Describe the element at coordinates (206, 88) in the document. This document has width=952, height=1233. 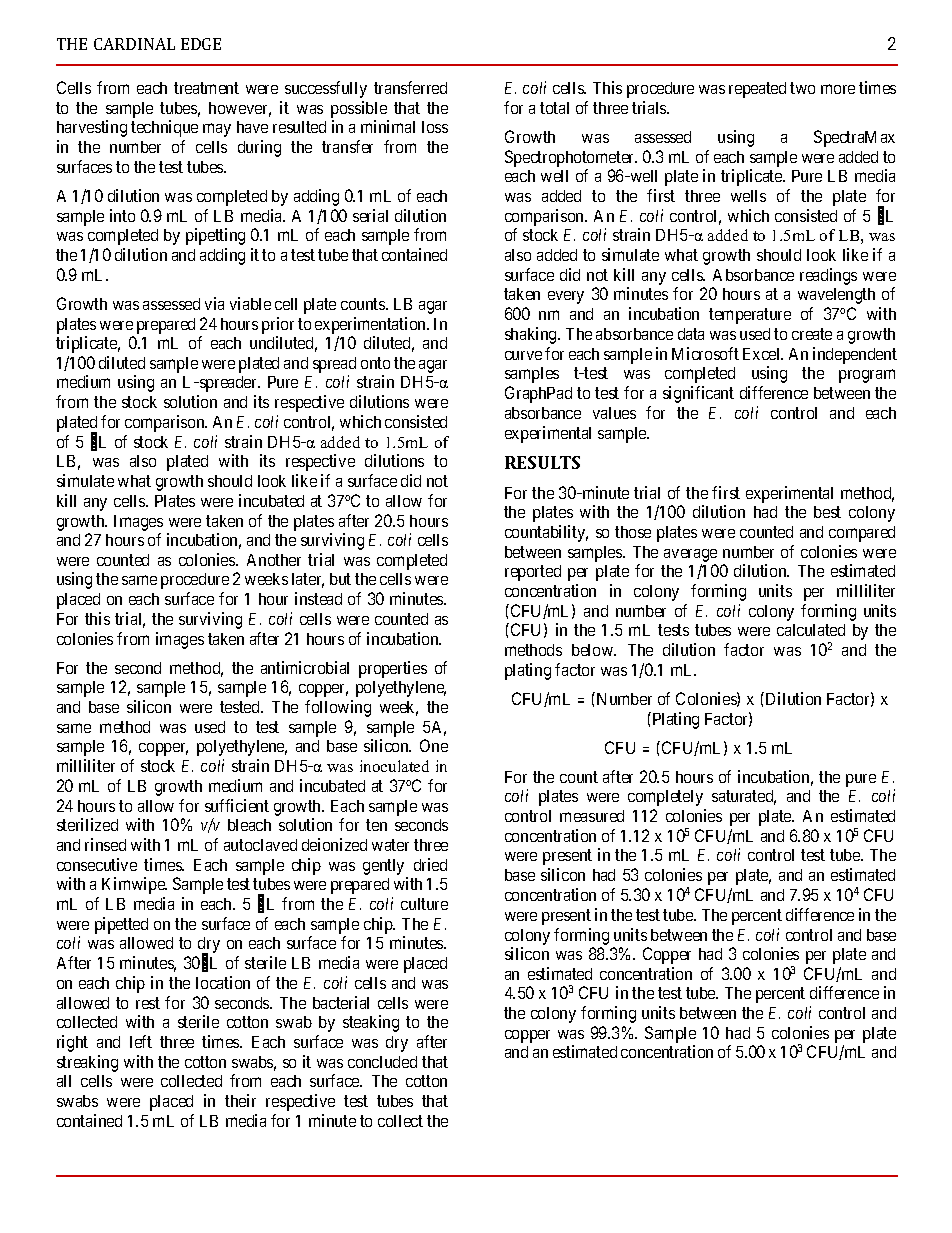
I see `treatment` at that location.
